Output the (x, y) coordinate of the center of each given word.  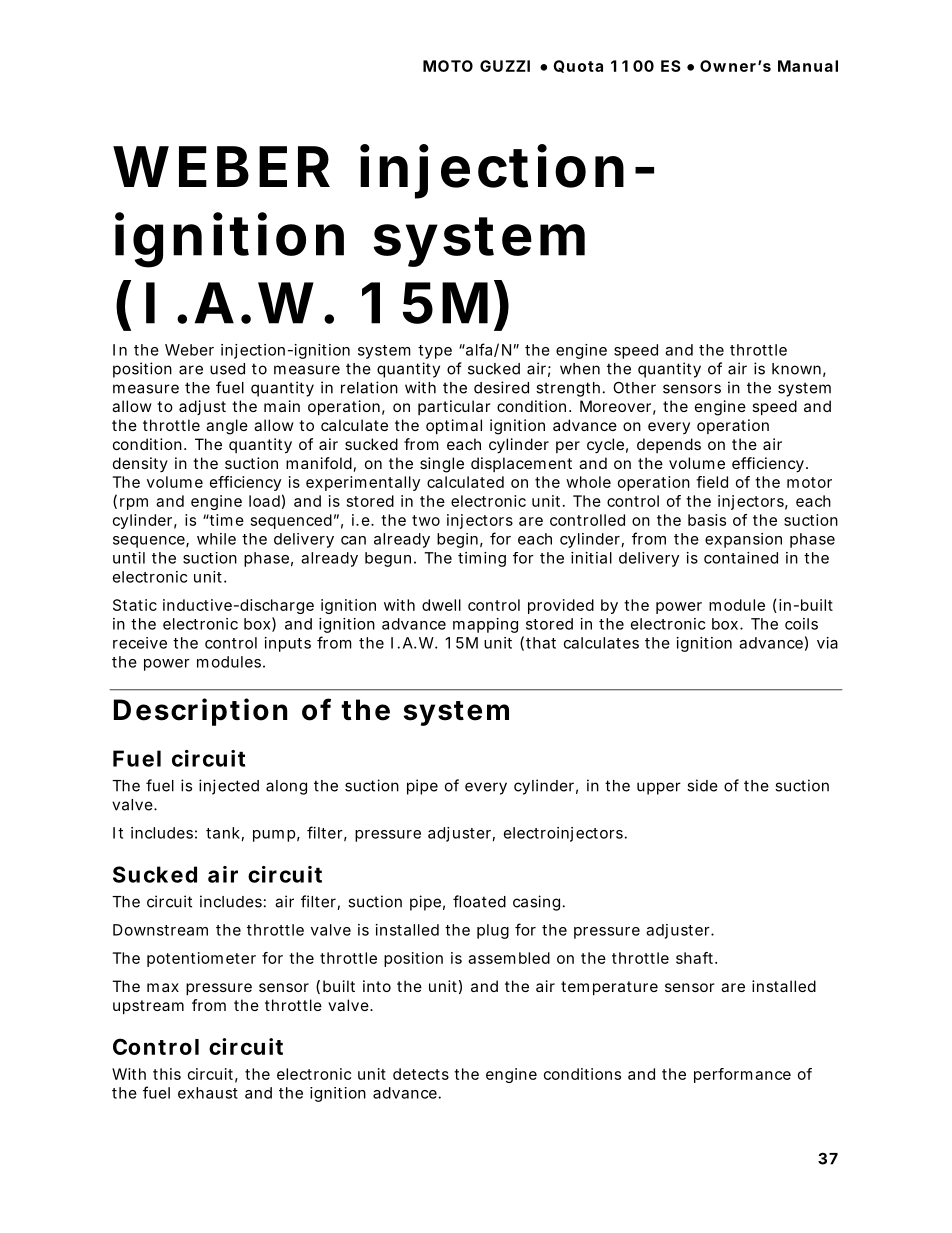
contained (741, 558)
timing (482, 559)
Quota (578, 66)
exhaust (208, 1093)
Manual (808, 66)
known (796, 369)
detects (421, 1074)
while (216, 539)
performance (742, 1075)
